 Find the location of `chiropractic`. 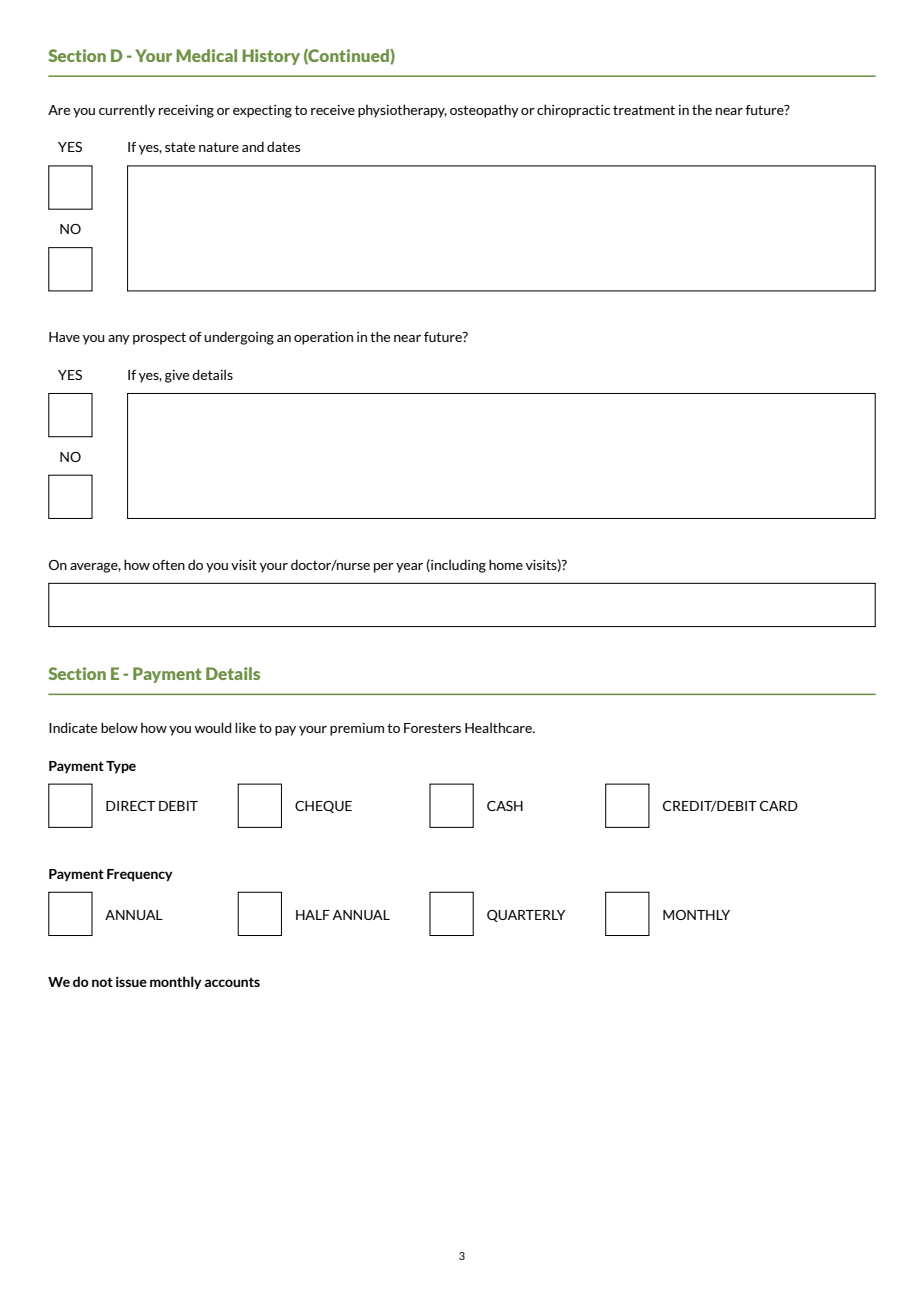

chiropractic is located at coordinates (573, 111).
